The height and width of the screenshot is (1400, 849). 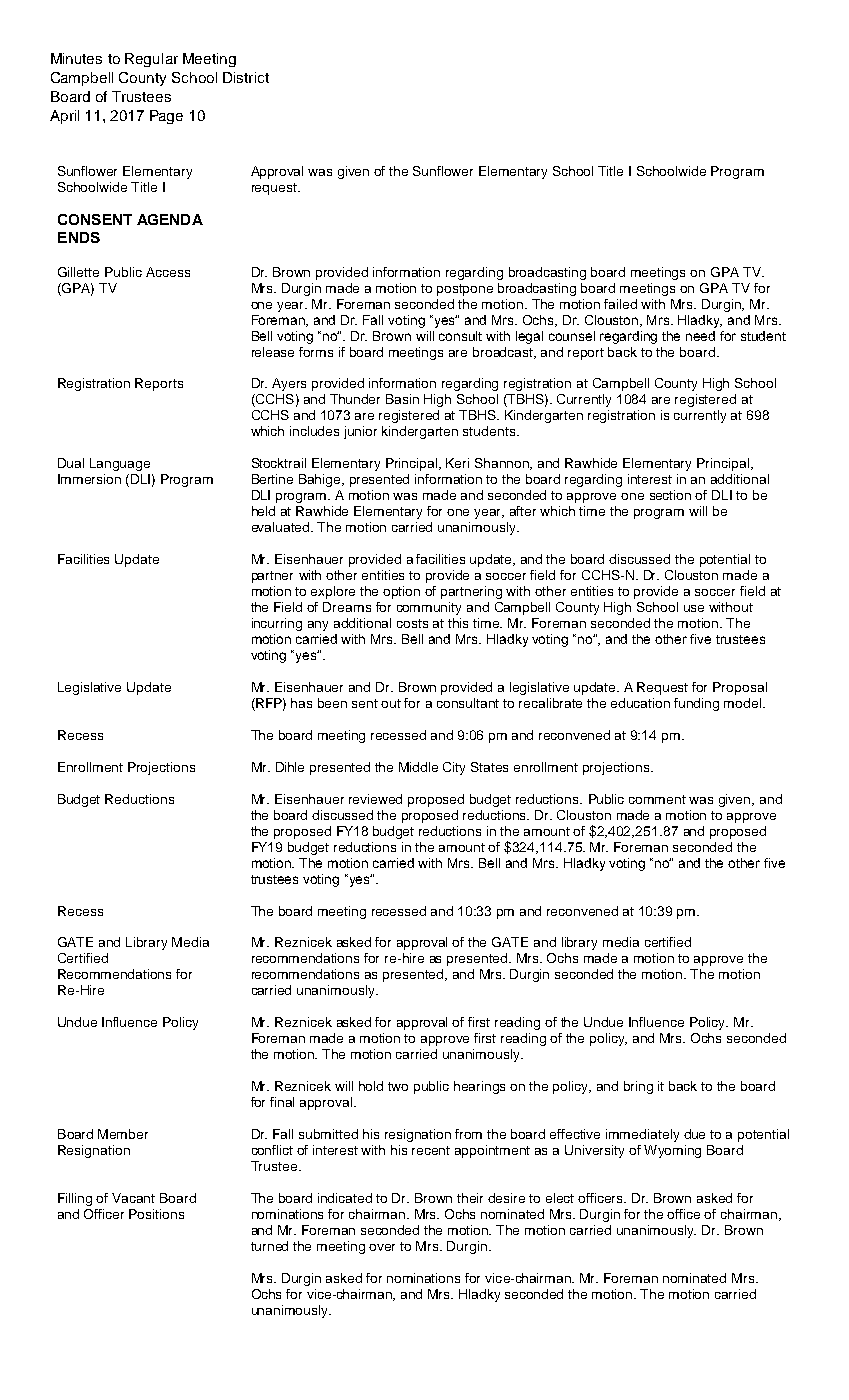 What do you see at coordinates (246, 77) in the screenshot?
I see `District` at bounding box center [246, 77].
